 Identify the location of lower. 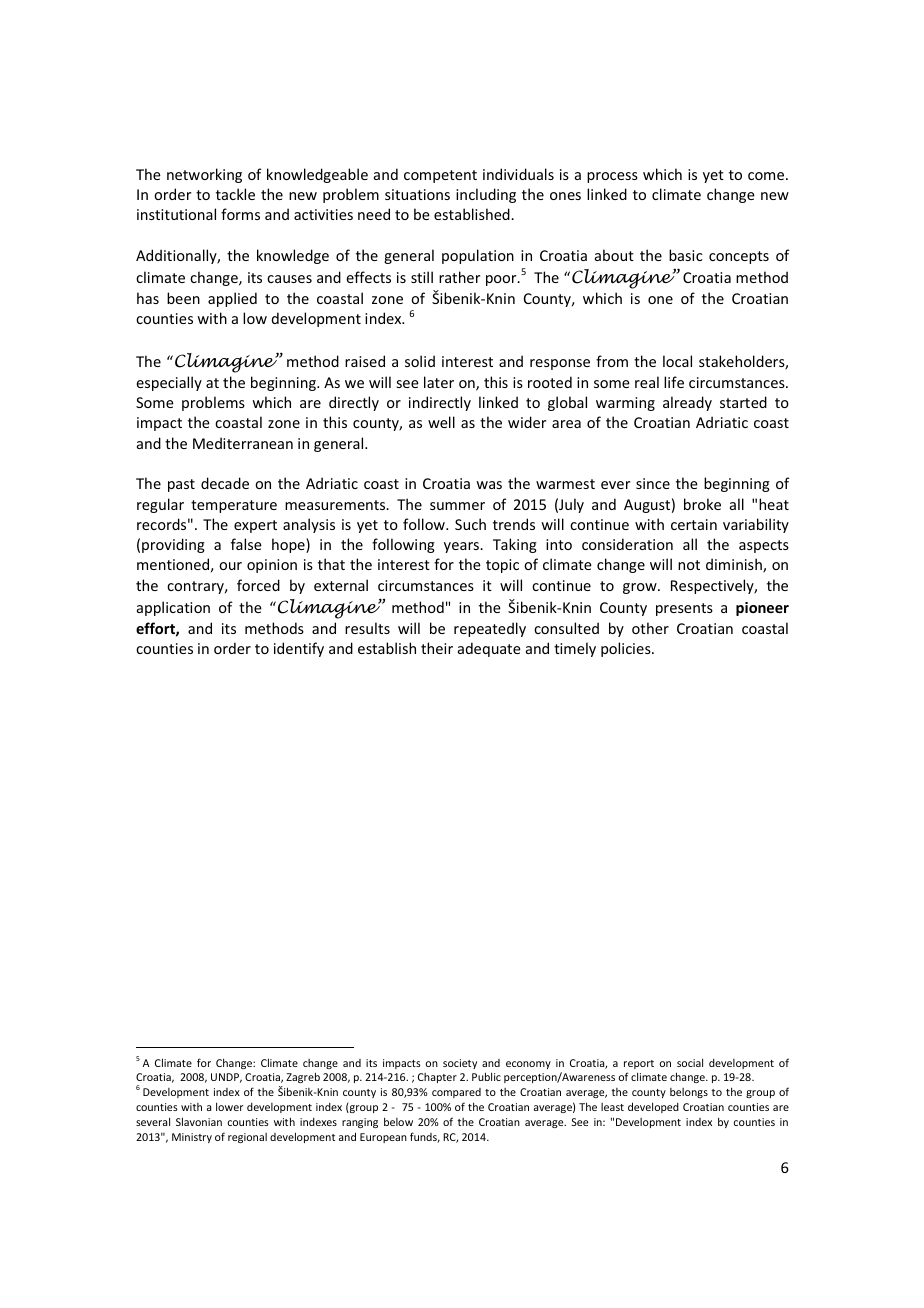
(229, 1106).
